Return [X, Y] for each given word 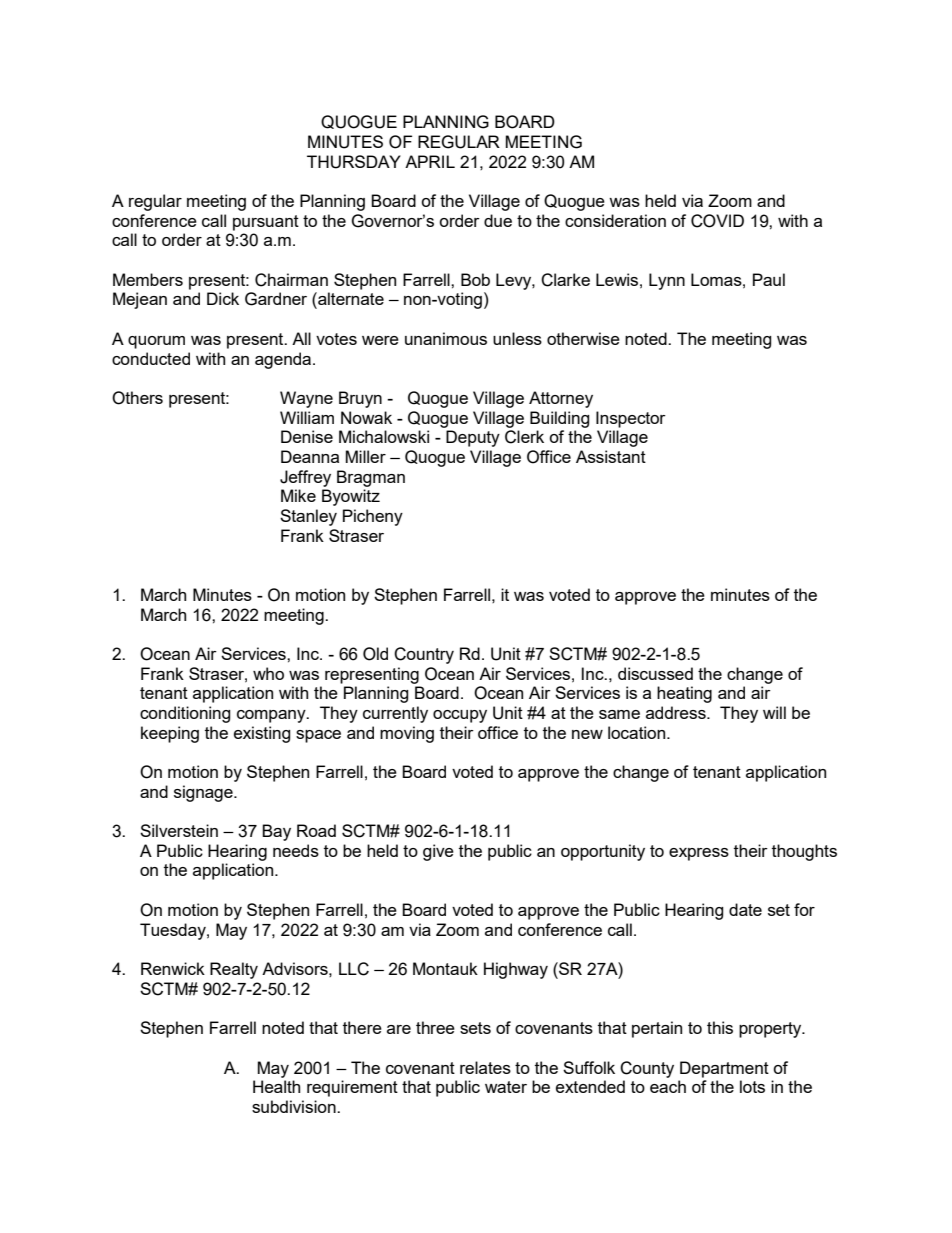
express [699, 854]
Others [137, 398]
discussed [655, 673]
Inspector [631, 419]
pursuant [266, 223]
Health [276, 1086]
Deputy [473, 438]
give [438, 852]
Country [424, 655]
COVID [717, 221]
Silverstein [179, 830]
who [268, 673]
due [498, 220]
